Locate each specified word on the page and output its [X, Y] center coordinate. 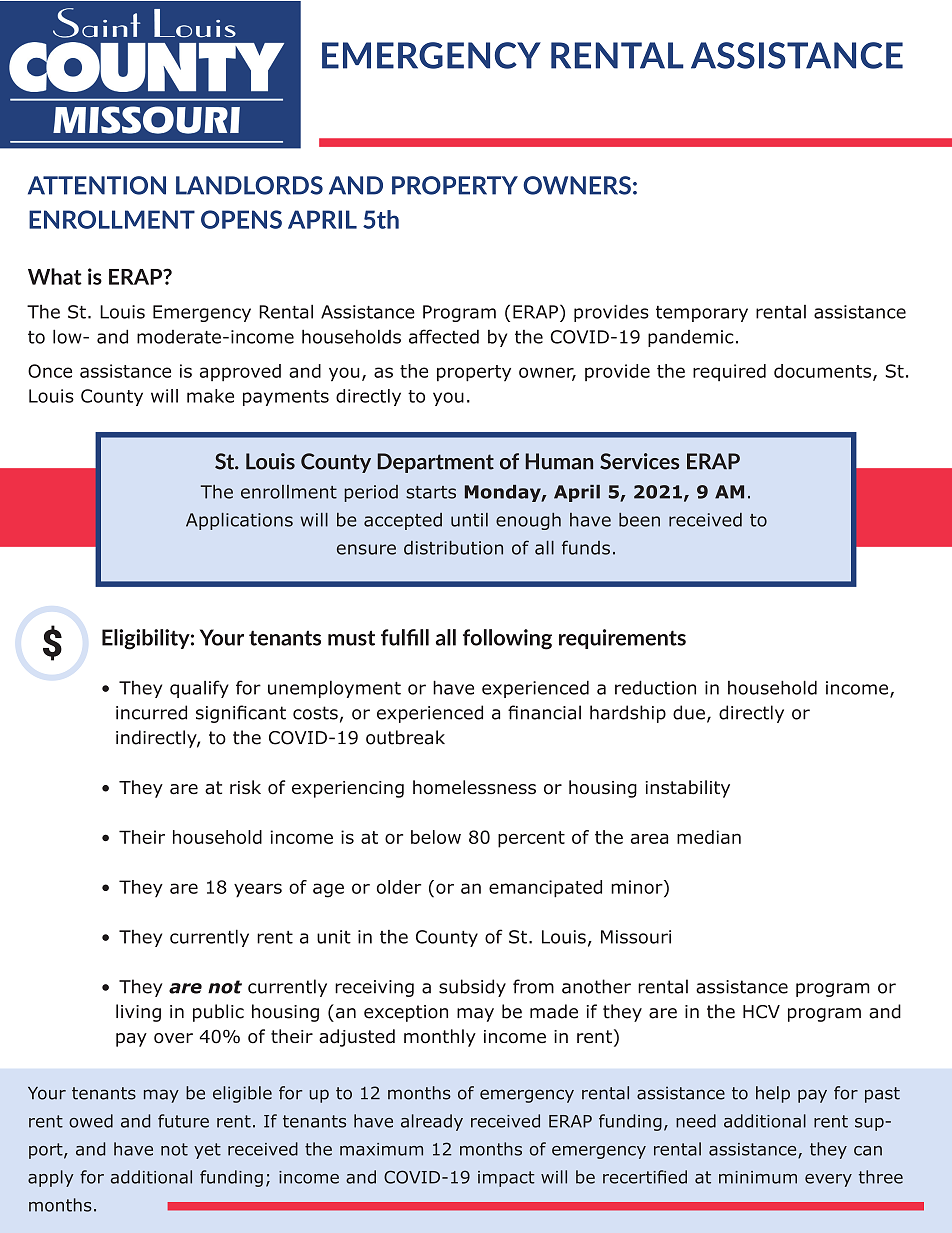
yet [207, 1151]
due [689, 712]
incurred [151, 712]
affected [444, 336]
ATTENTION [97, 185]
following [507, 639]
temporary [702, 314]
